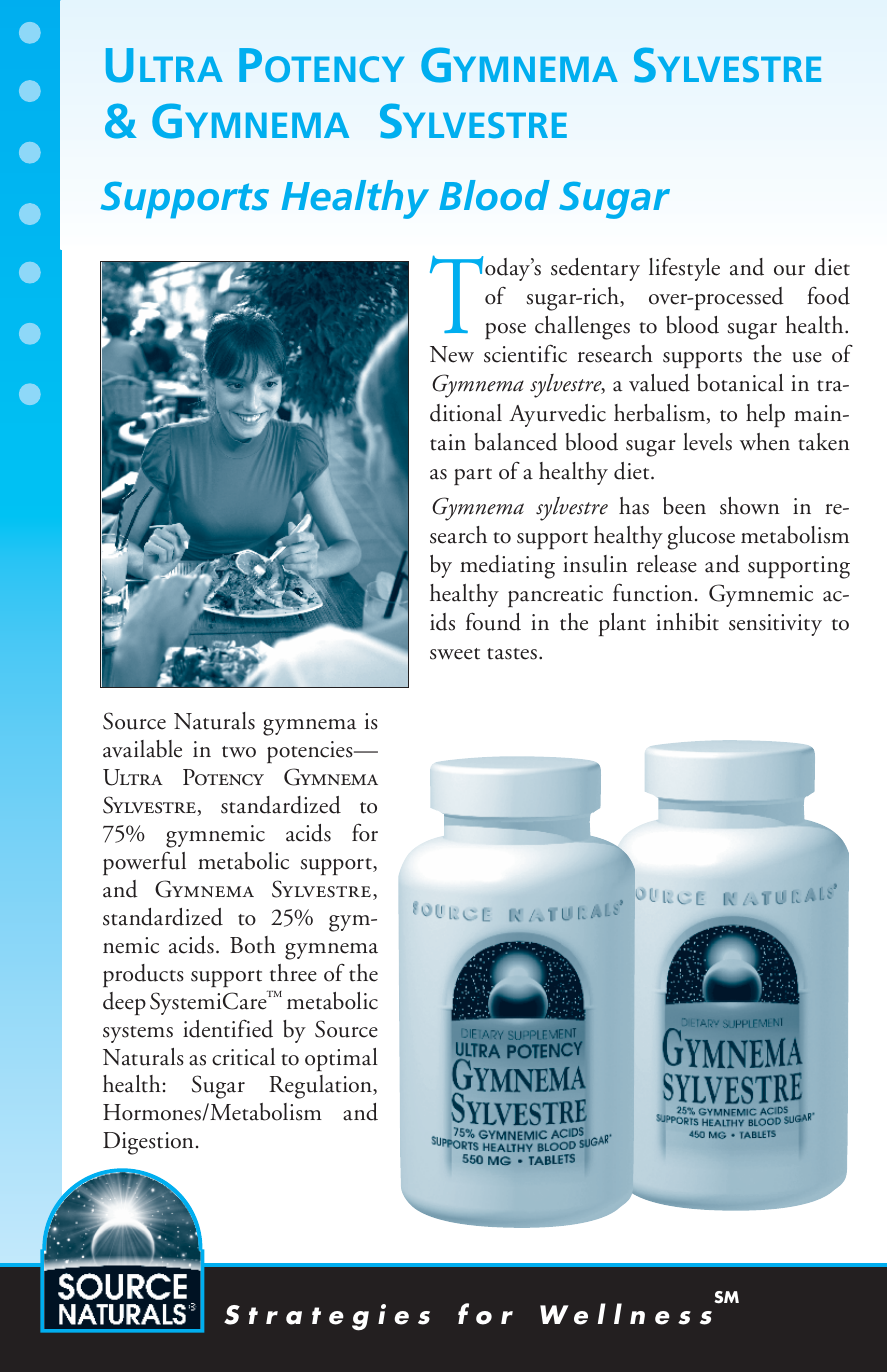 The image size is (887, 1372). What do you see at coordinates (228, 1028) in the document?
I see `identified` at bounding box center [228, 1028].
